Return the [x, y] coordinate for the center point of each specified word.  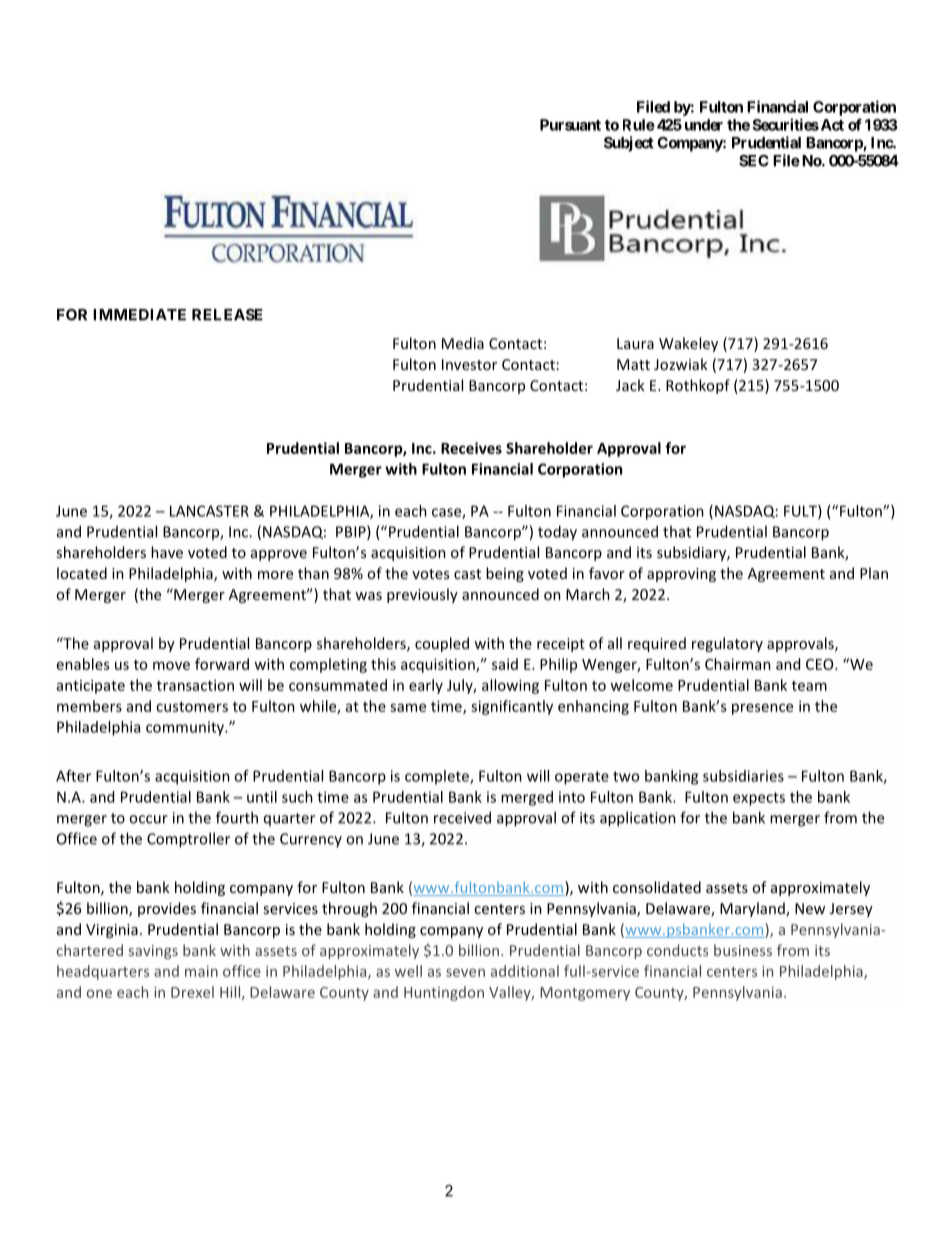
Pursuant [570, 125]
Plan [874, 573]
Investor [469, 364]
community [186, 728]
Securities [785, 124]
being [505, 574]
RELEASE [227, 315]
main [201, 971]
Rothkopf [698, 386]
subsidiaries [743, 776]
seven [465, 972]
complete [438, 777]
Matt [633, 364]
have [167, 552]
